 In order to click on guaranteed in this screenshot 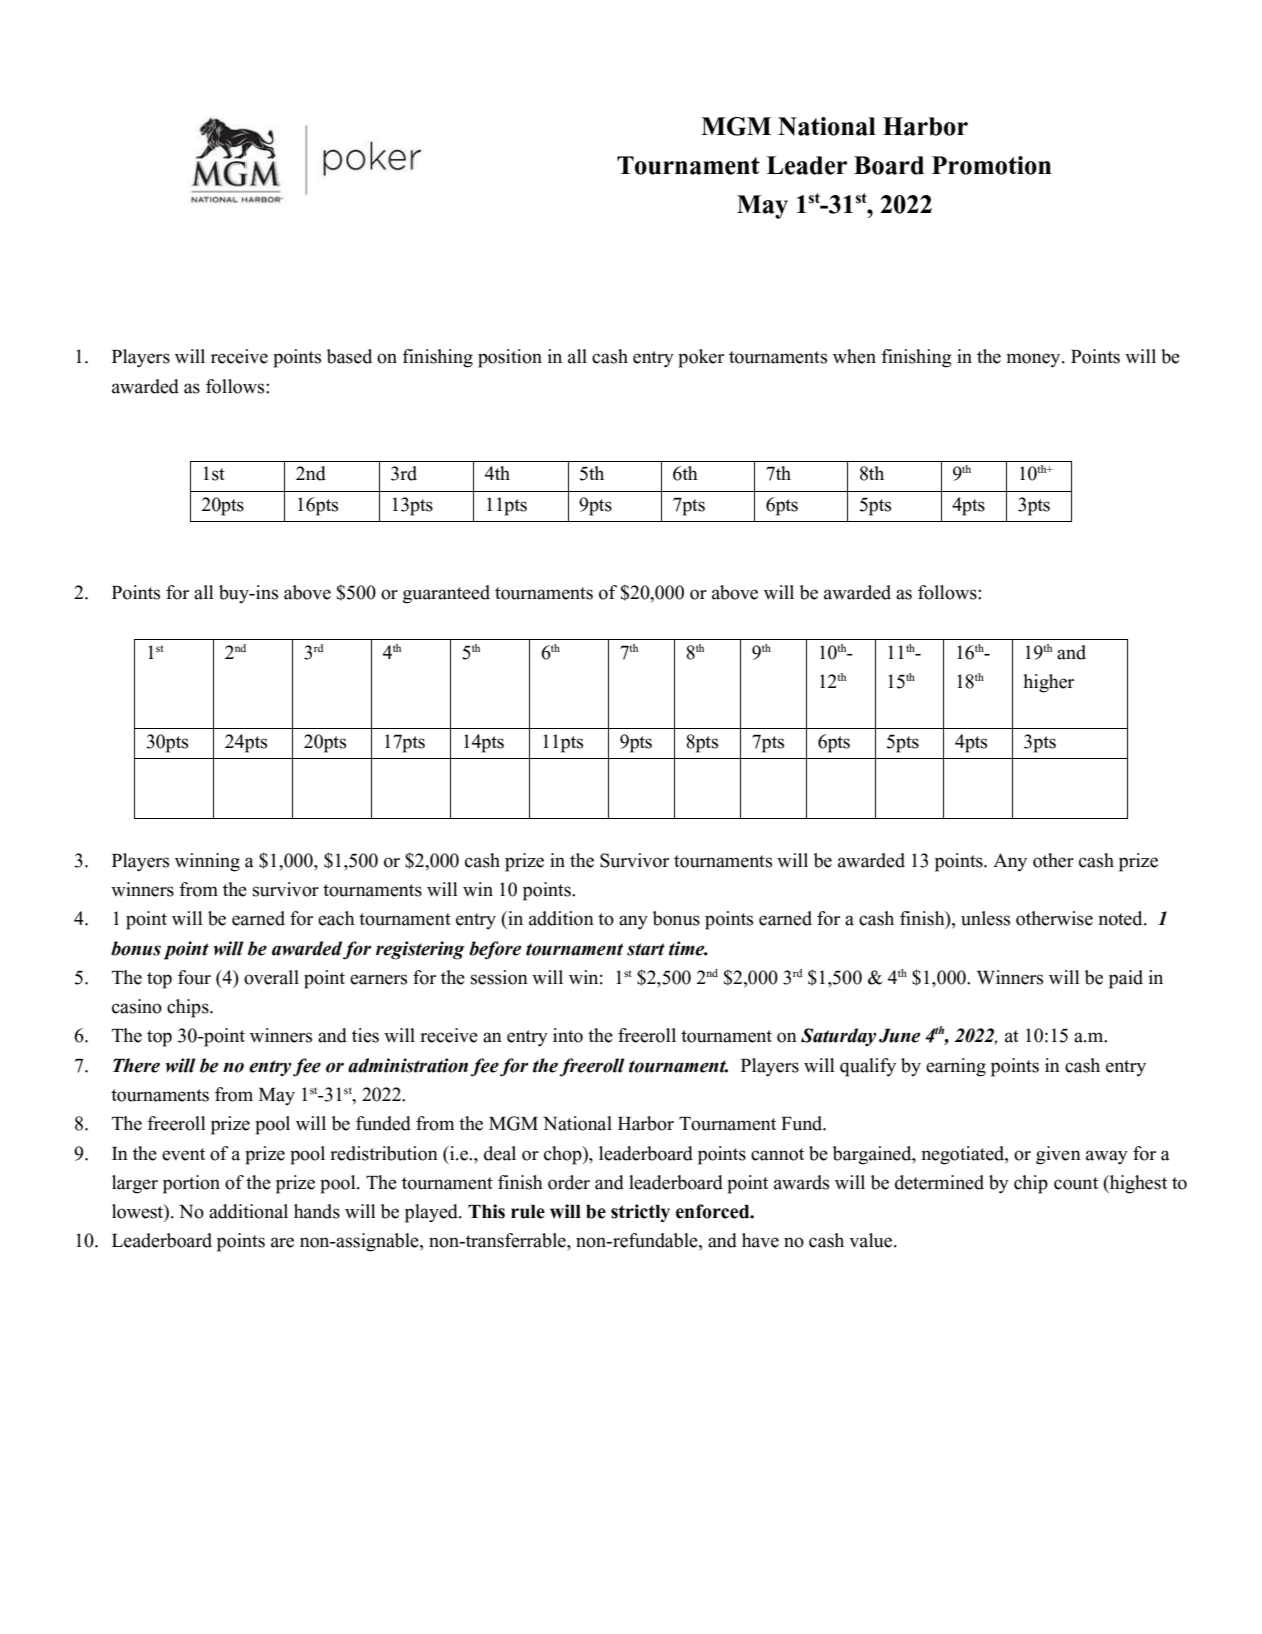, I will do `click(446, 594)`.
